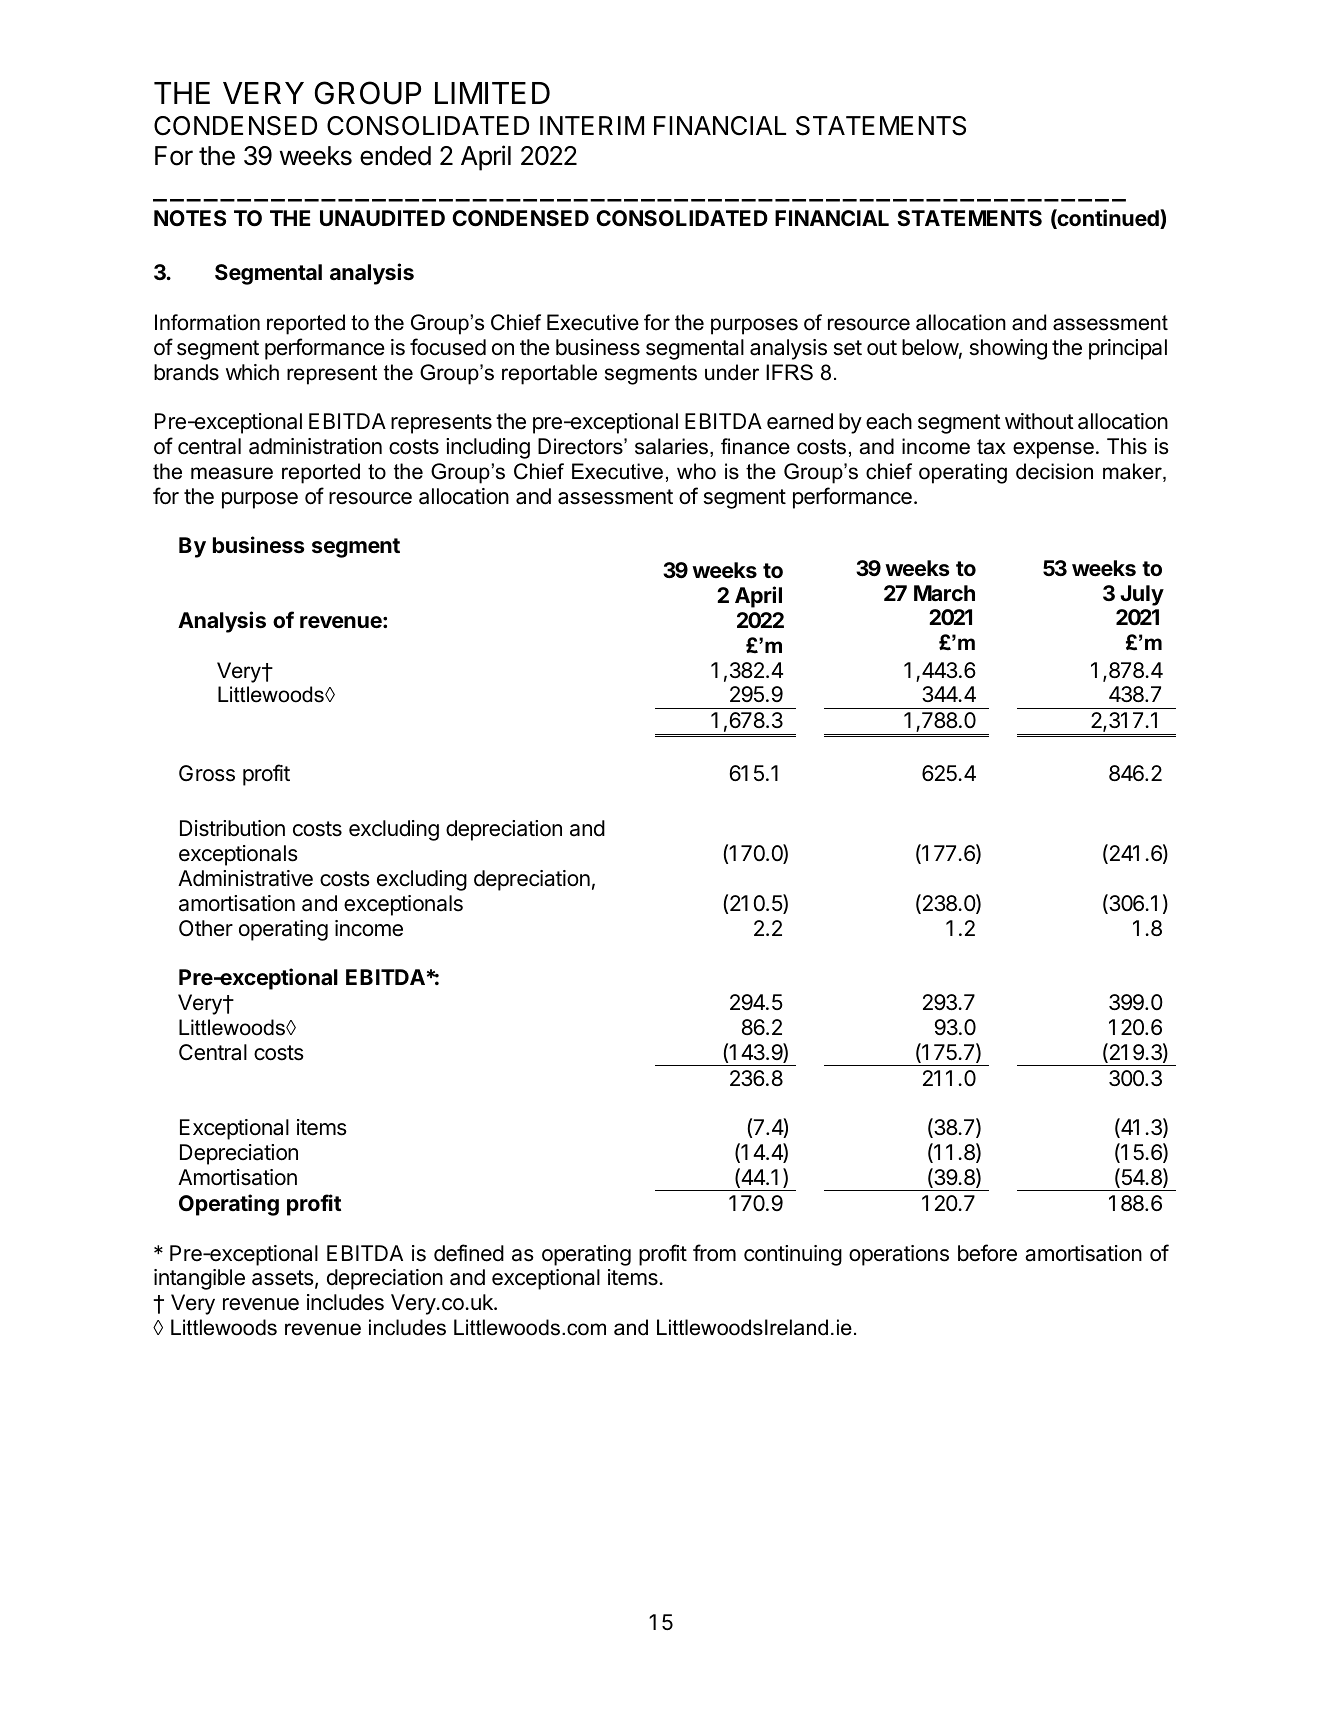 The image size is (1322, 1711). I want to click on showing, so click(1008, 349).
